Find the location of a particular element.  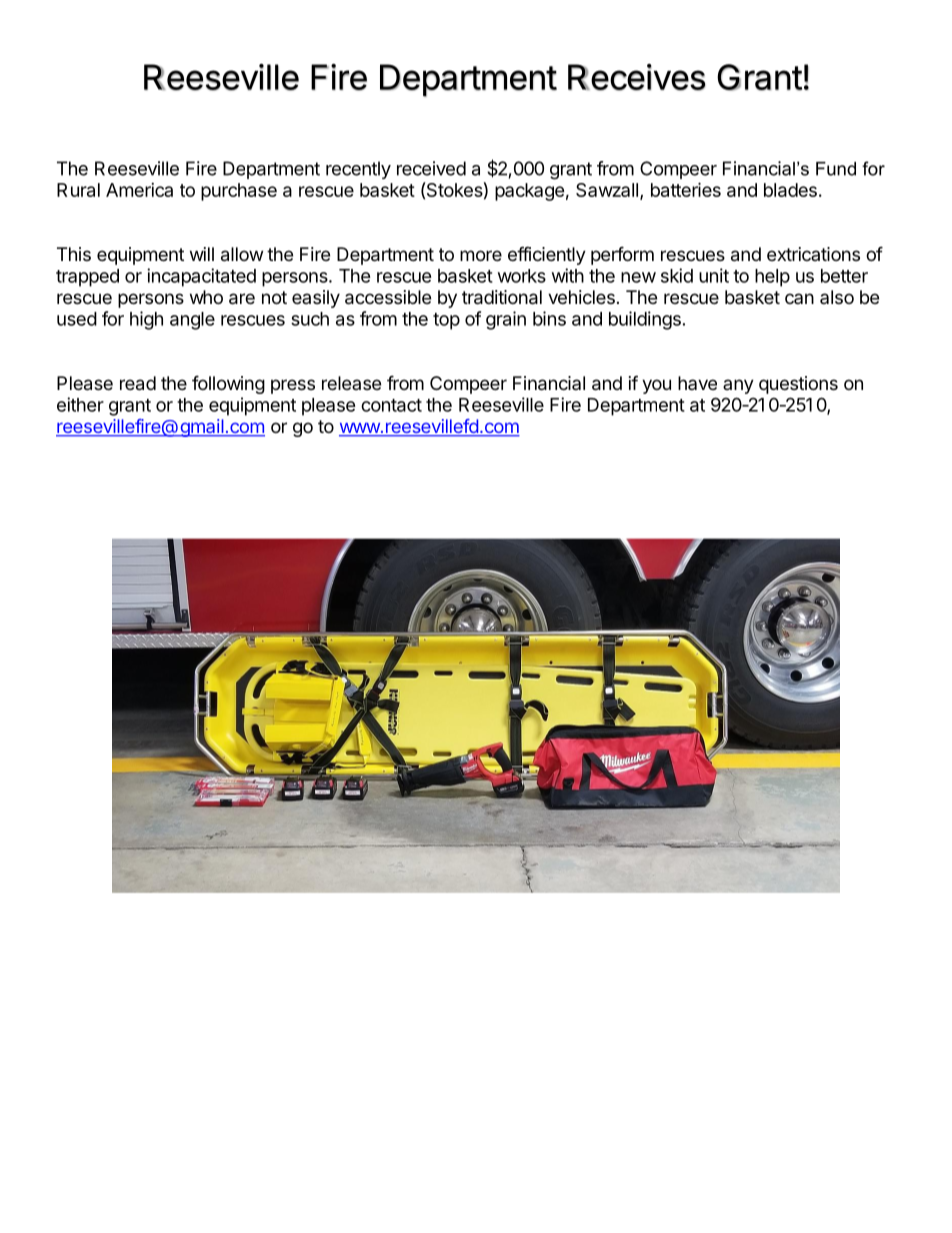

Fund is located at coordinates (836, 169).
